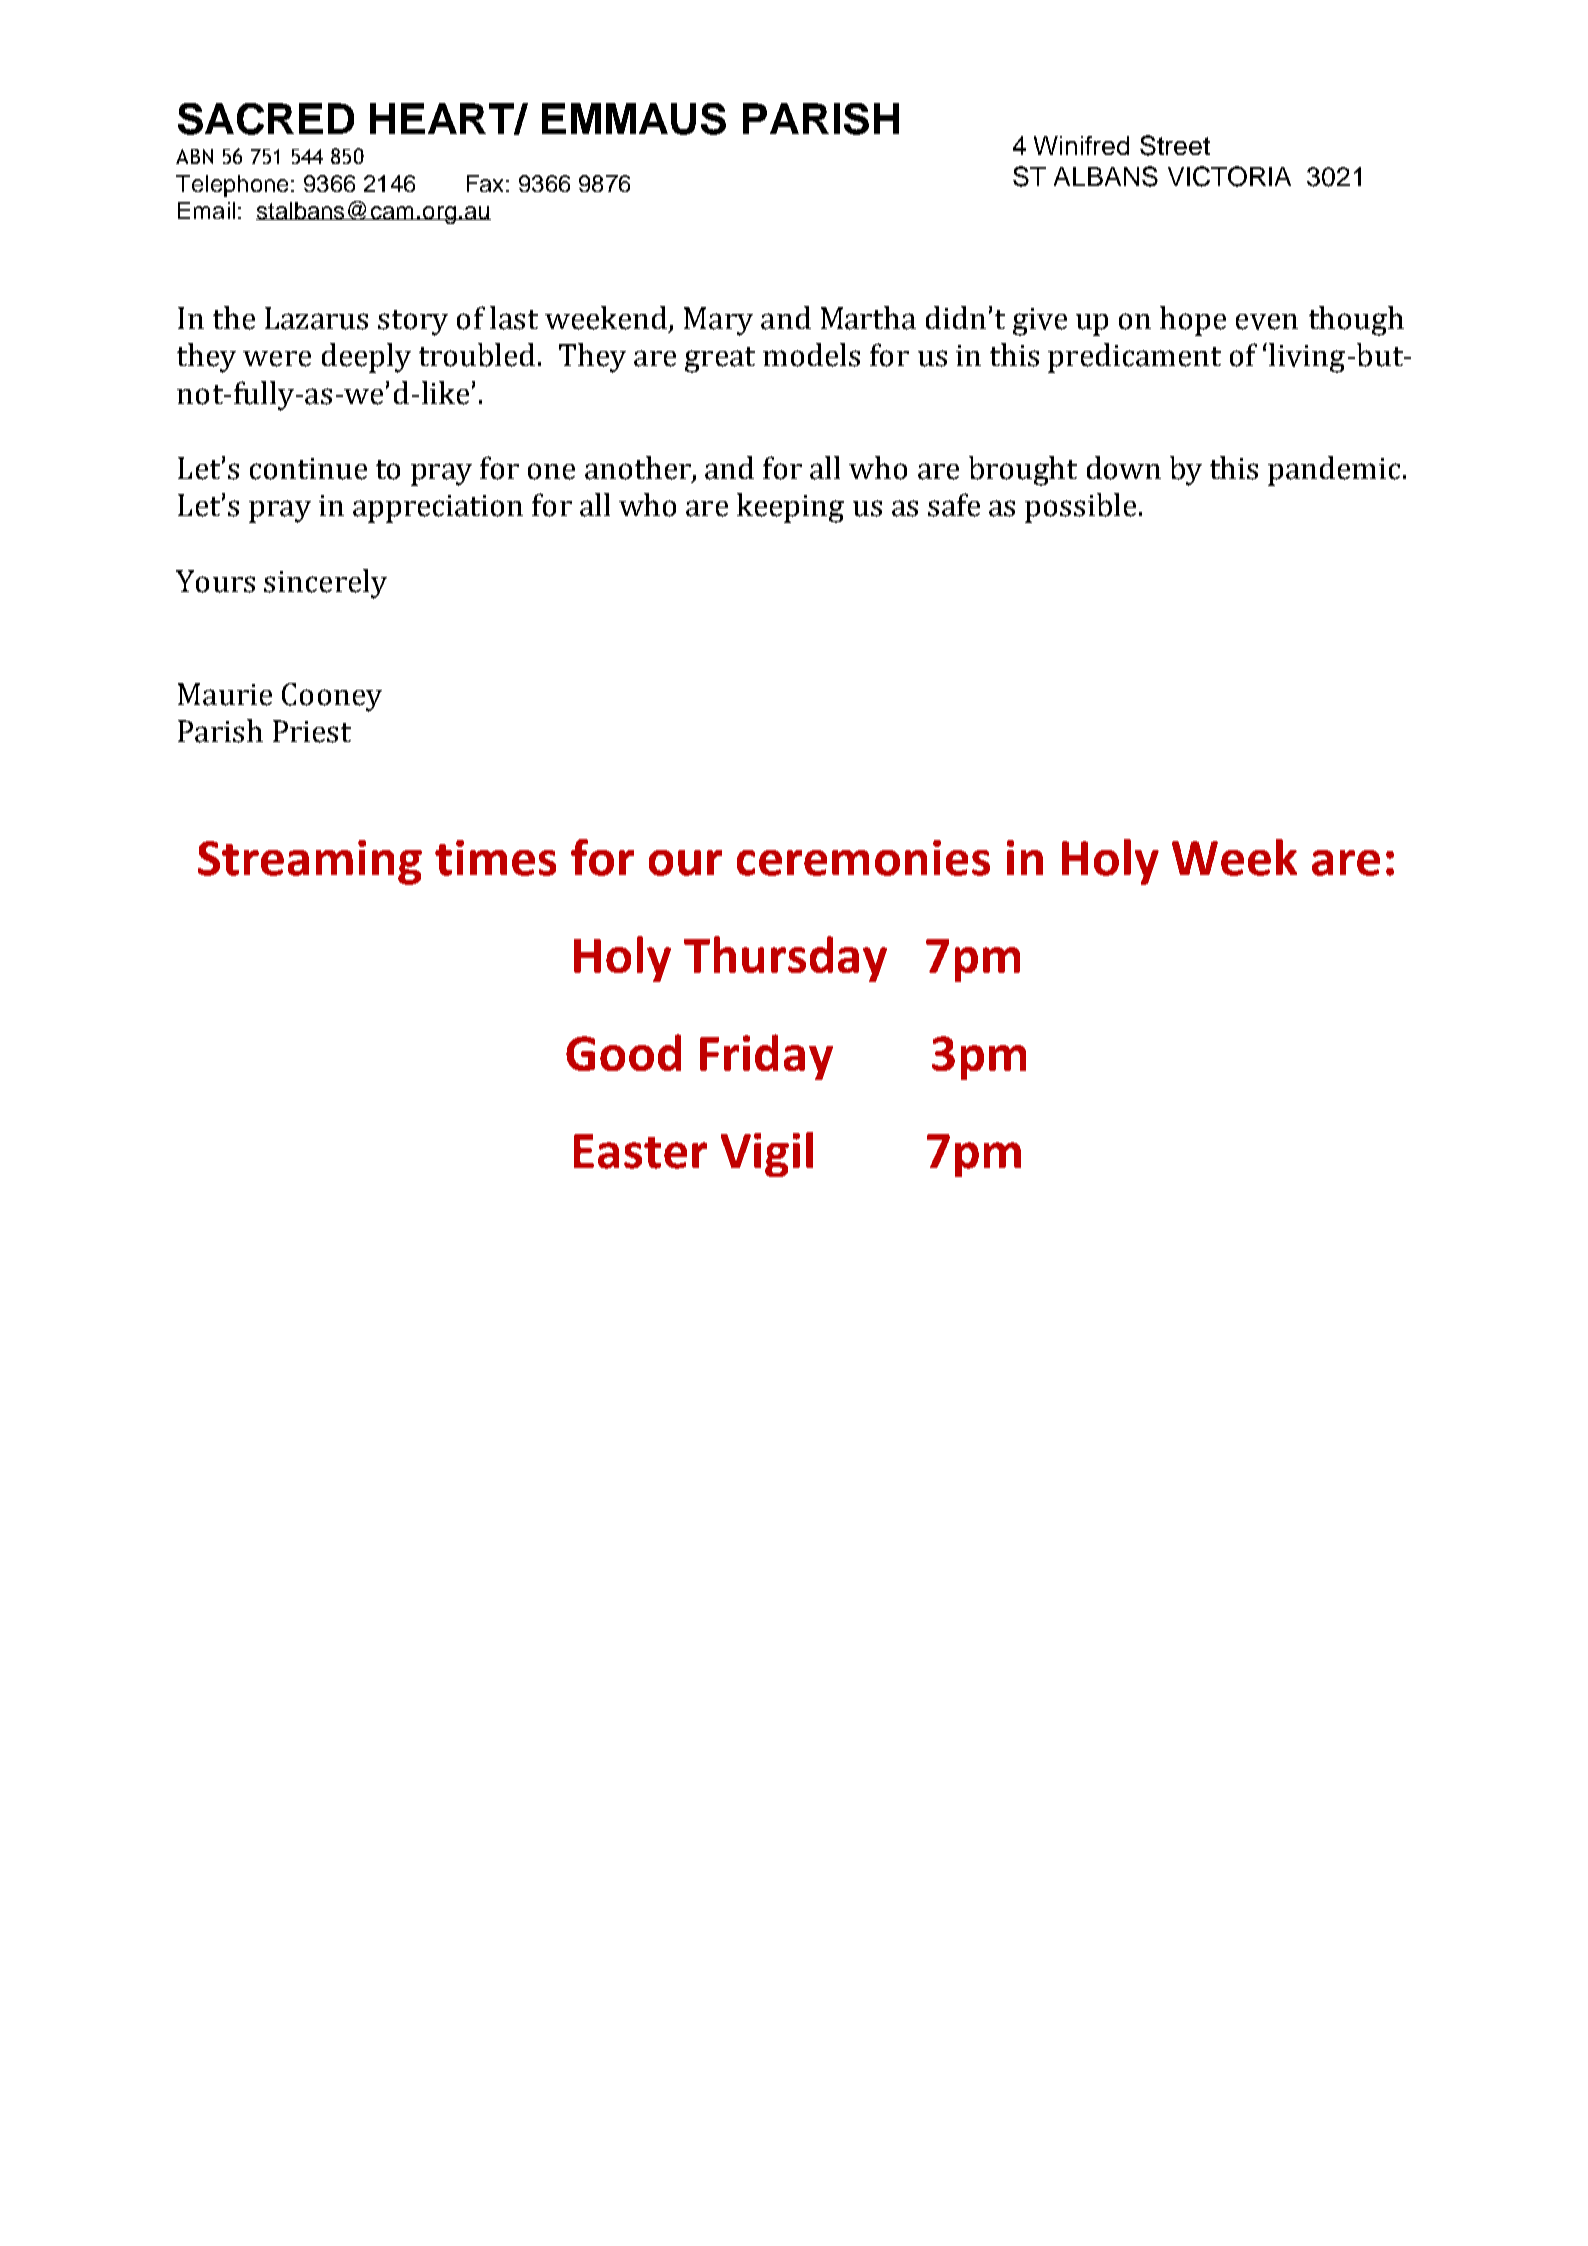 The height and width of the page is (2246, 1588). What do you see at coordinates (266, 119) in the page?
I see `SACRED` at bounding box center [266, 119].
